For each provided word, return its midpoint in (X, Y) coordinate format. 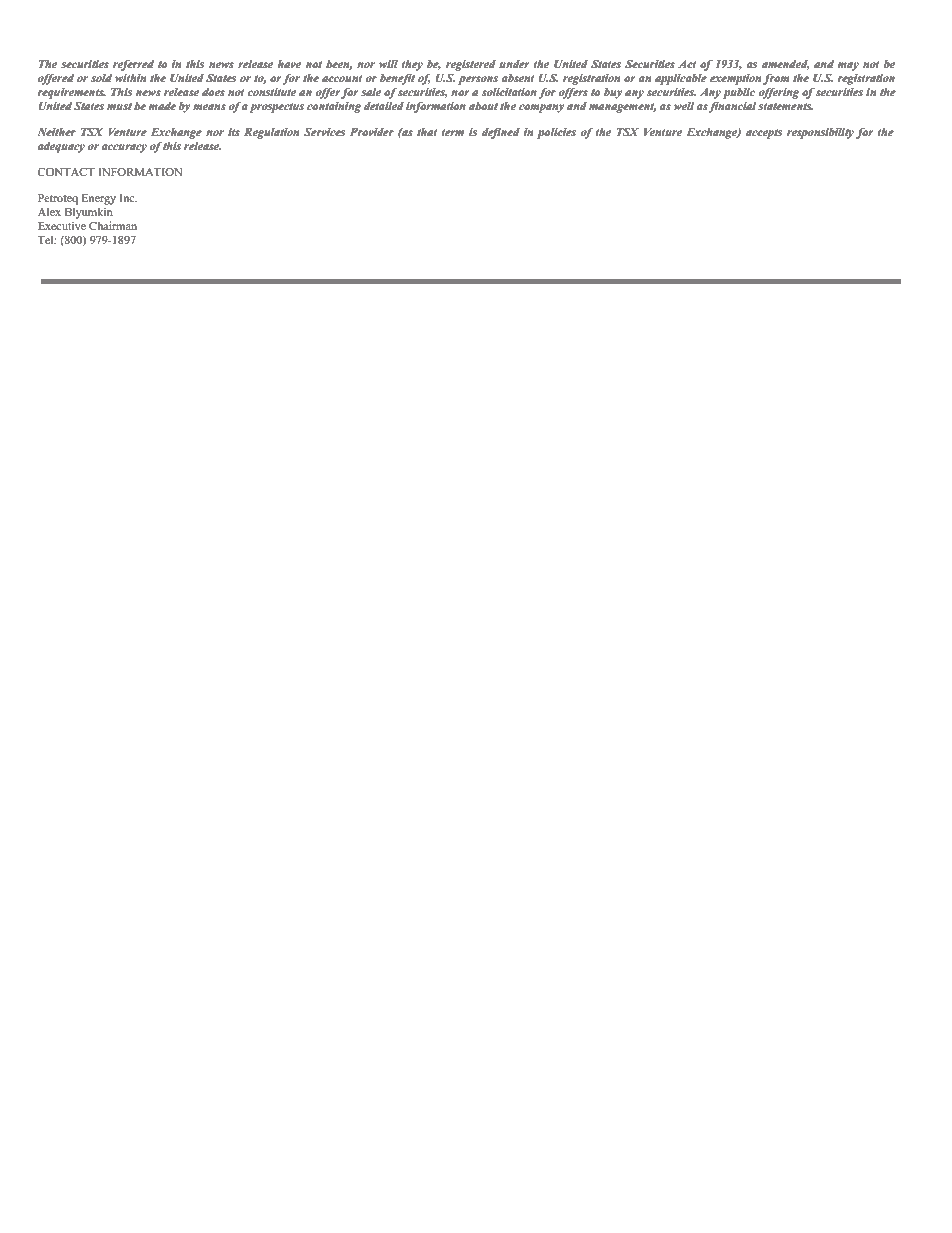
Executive (62, 225)
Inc (128, 198)
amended (786, 65)
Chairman (113, 225)
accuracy (124, 148)
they (412, 65)
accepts (764, 134)
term (453, 132)
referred (133, 65)
